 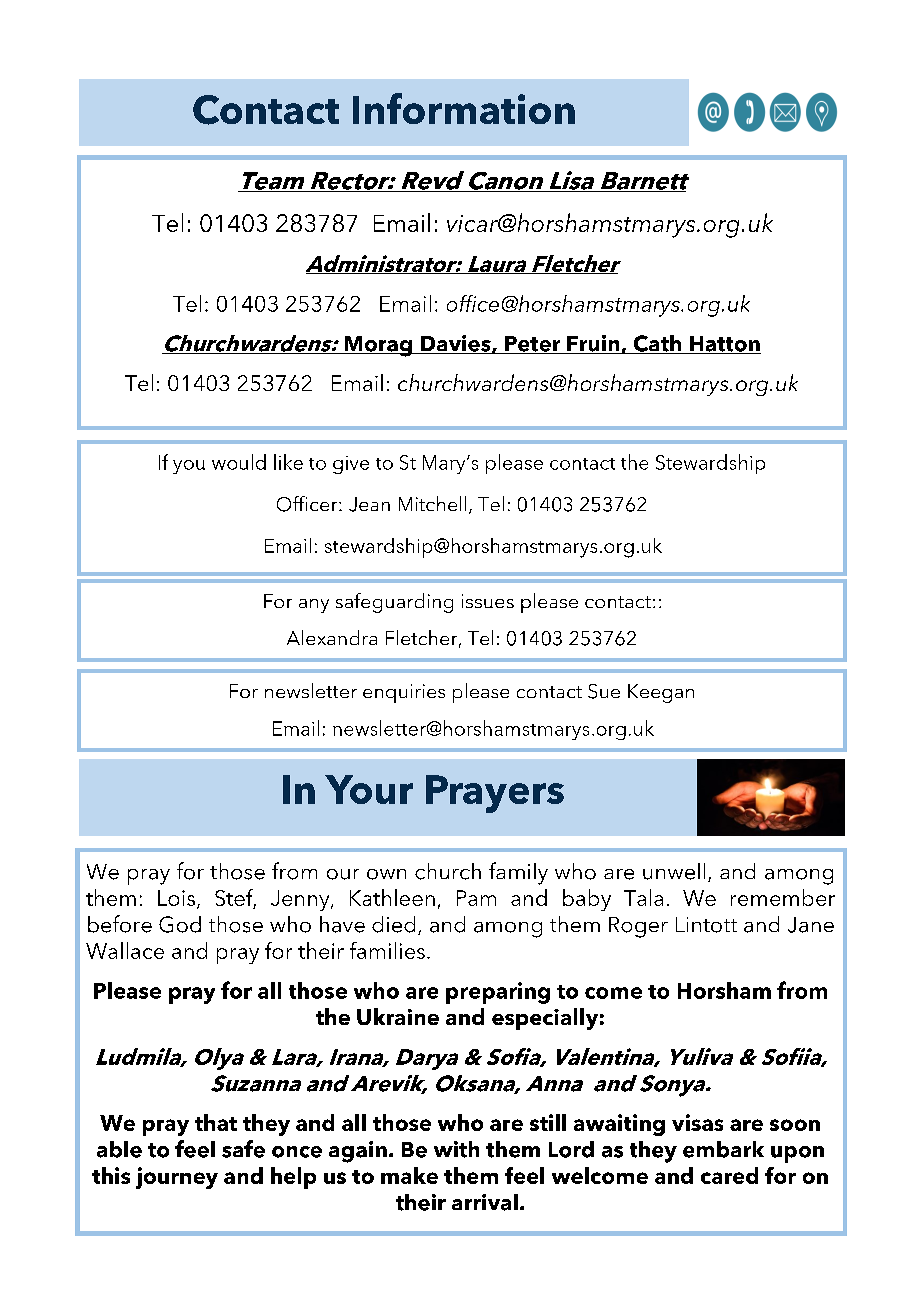 I want to click on Pam, so click(x=476, y=898).
